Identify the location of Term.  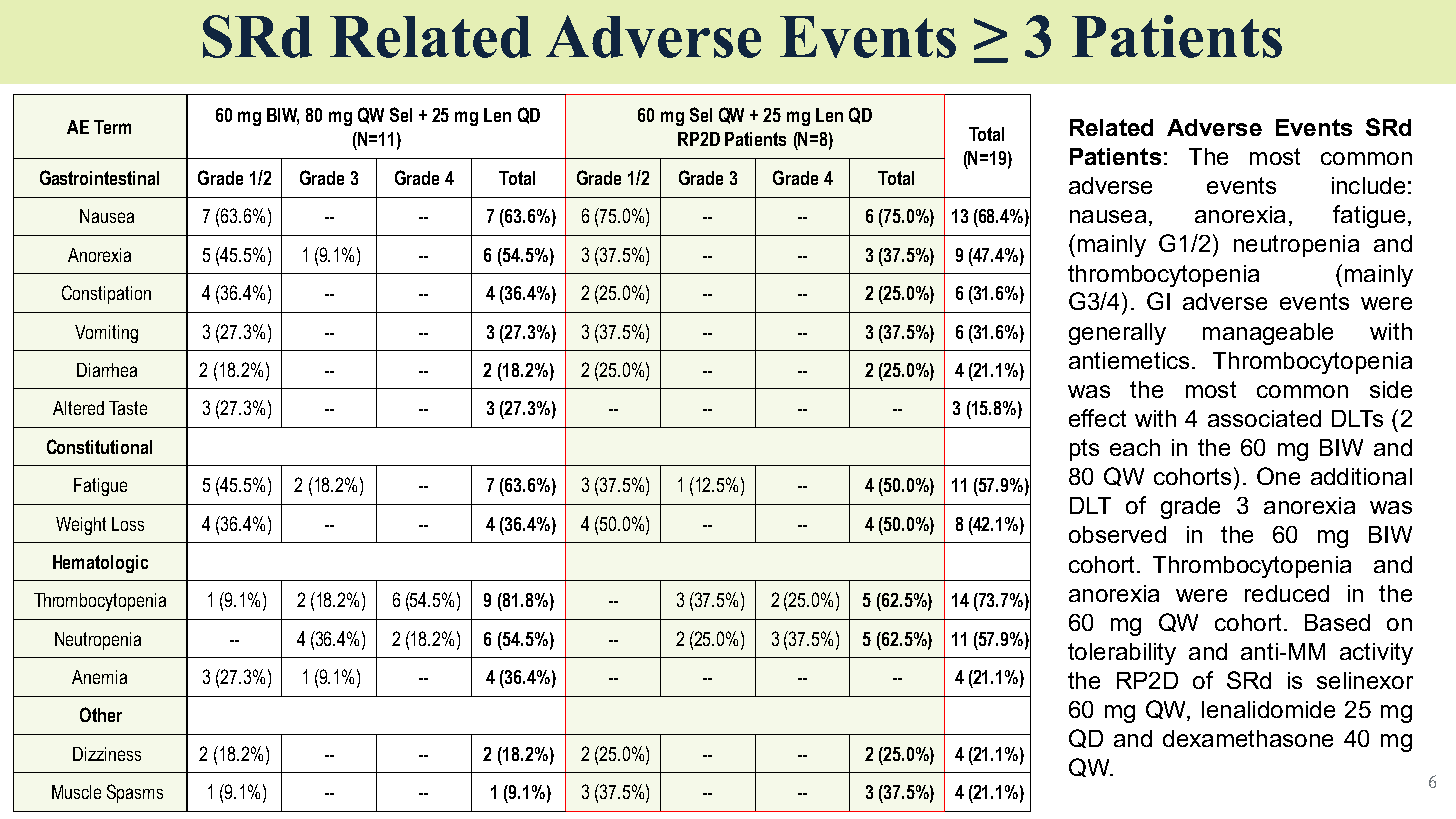
(112, 127).
